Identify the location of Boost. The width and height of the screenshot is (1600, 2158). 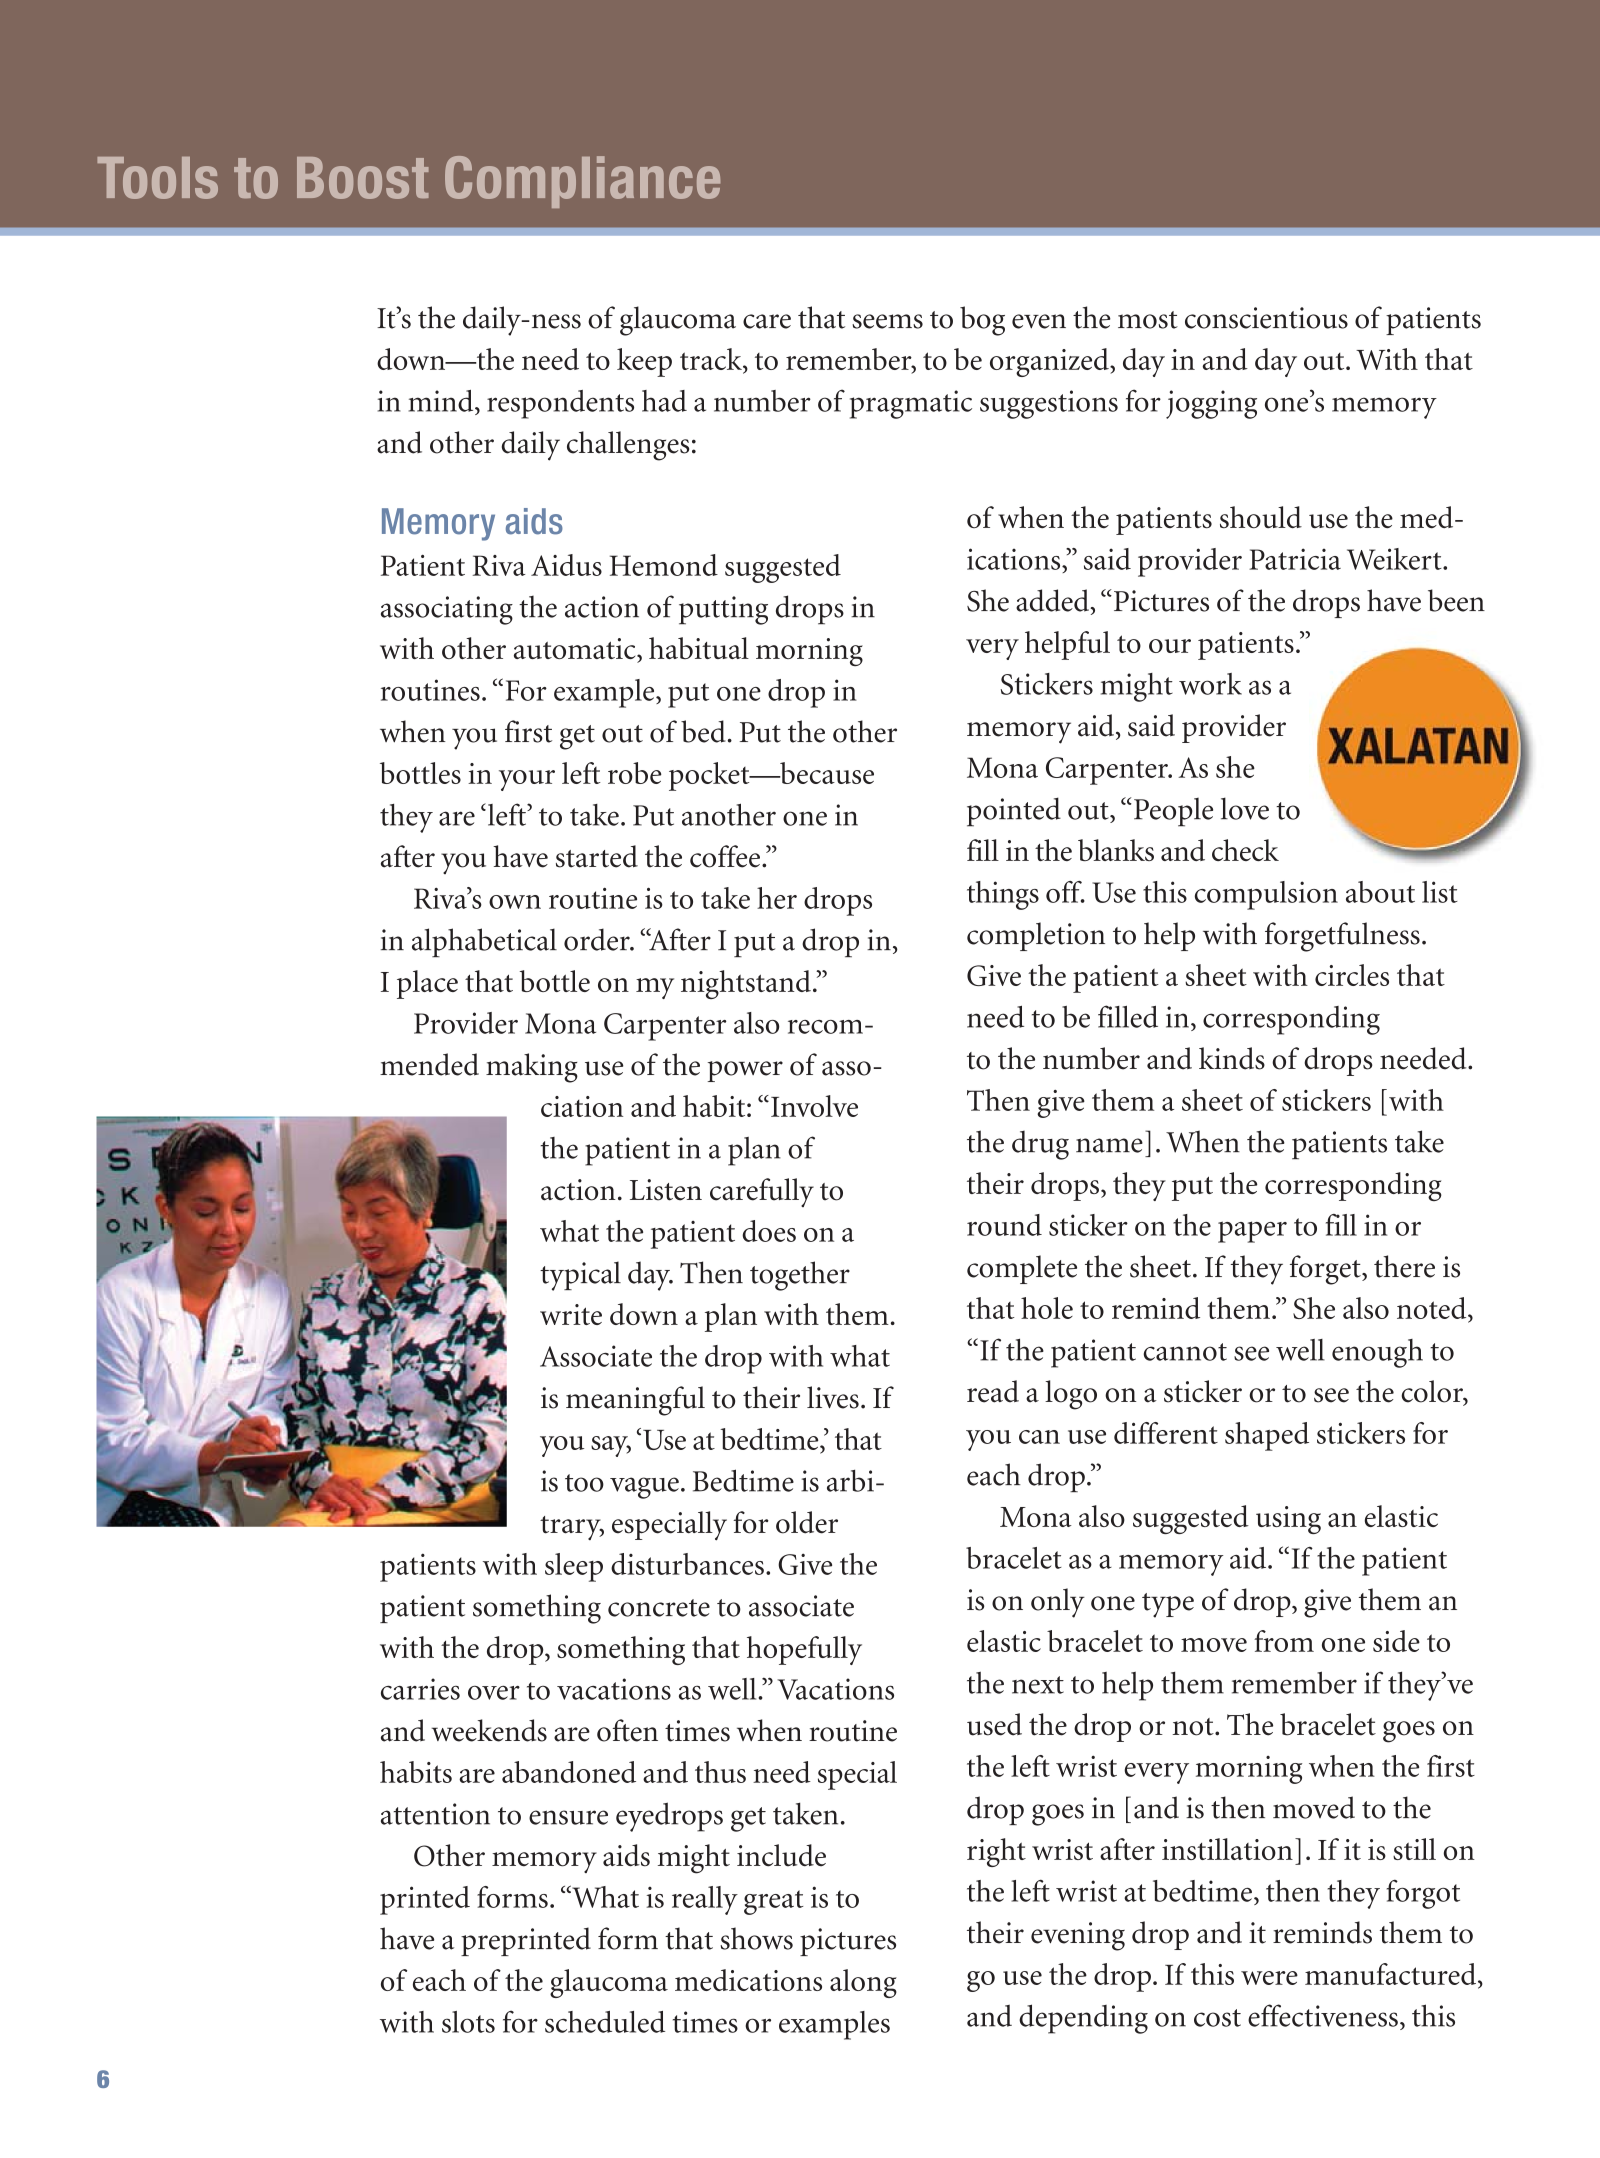
(363, 178).
